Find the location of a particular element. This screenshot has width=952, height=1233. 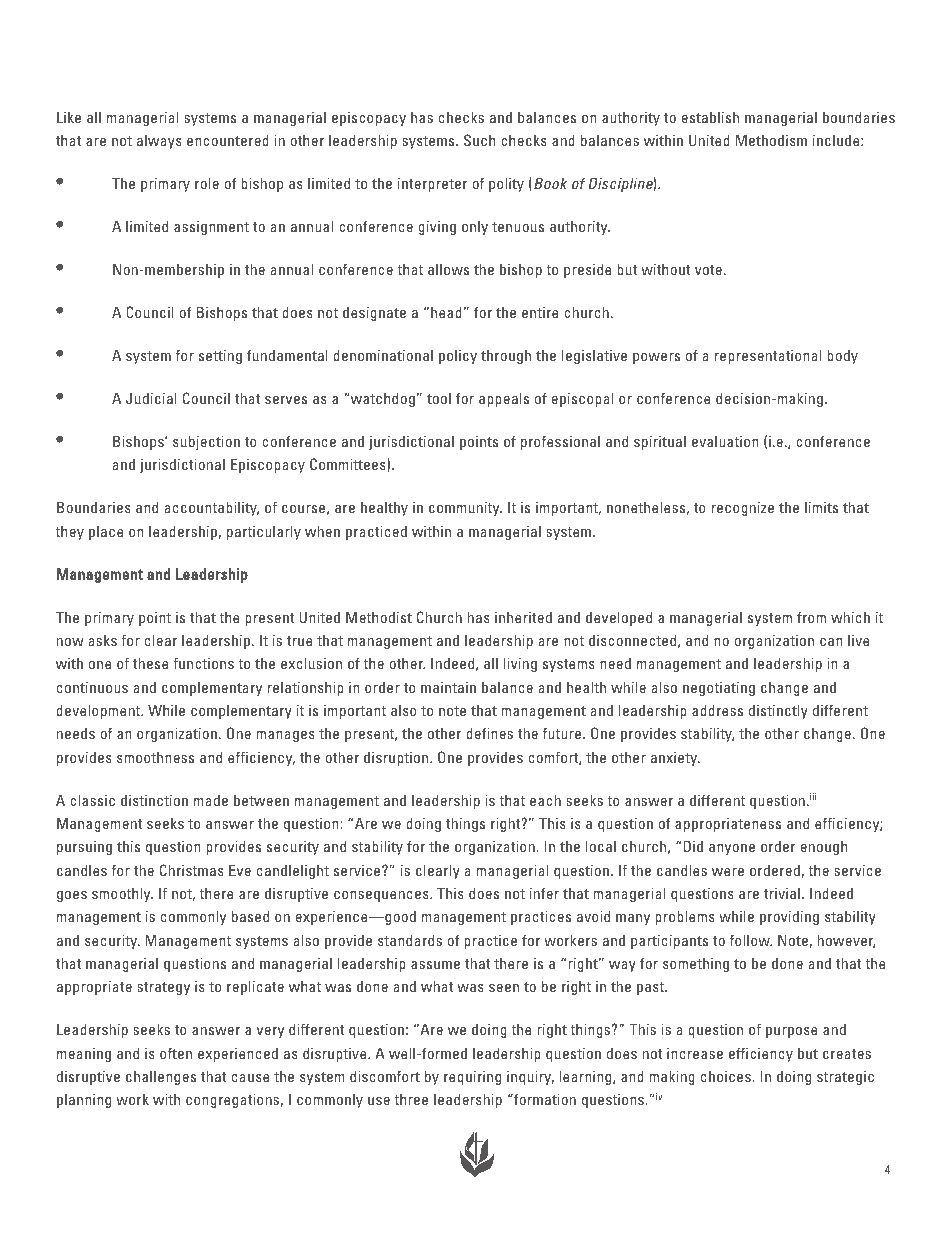

challenges is located at coordinates (161, 1078).
